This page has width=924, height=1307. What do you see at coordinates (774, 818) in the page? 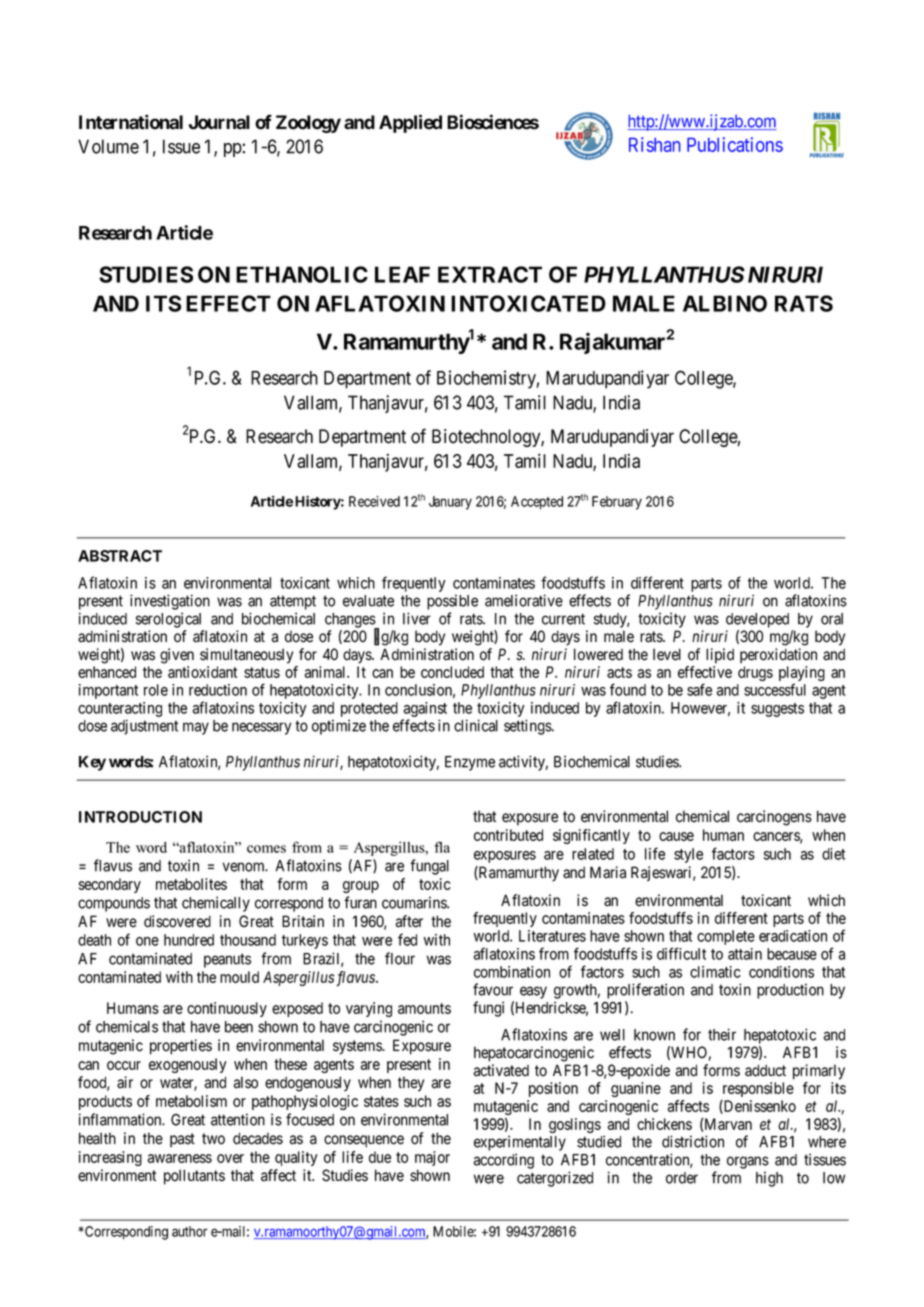
I see `carcinogens` at bounding box center [774, 818].
